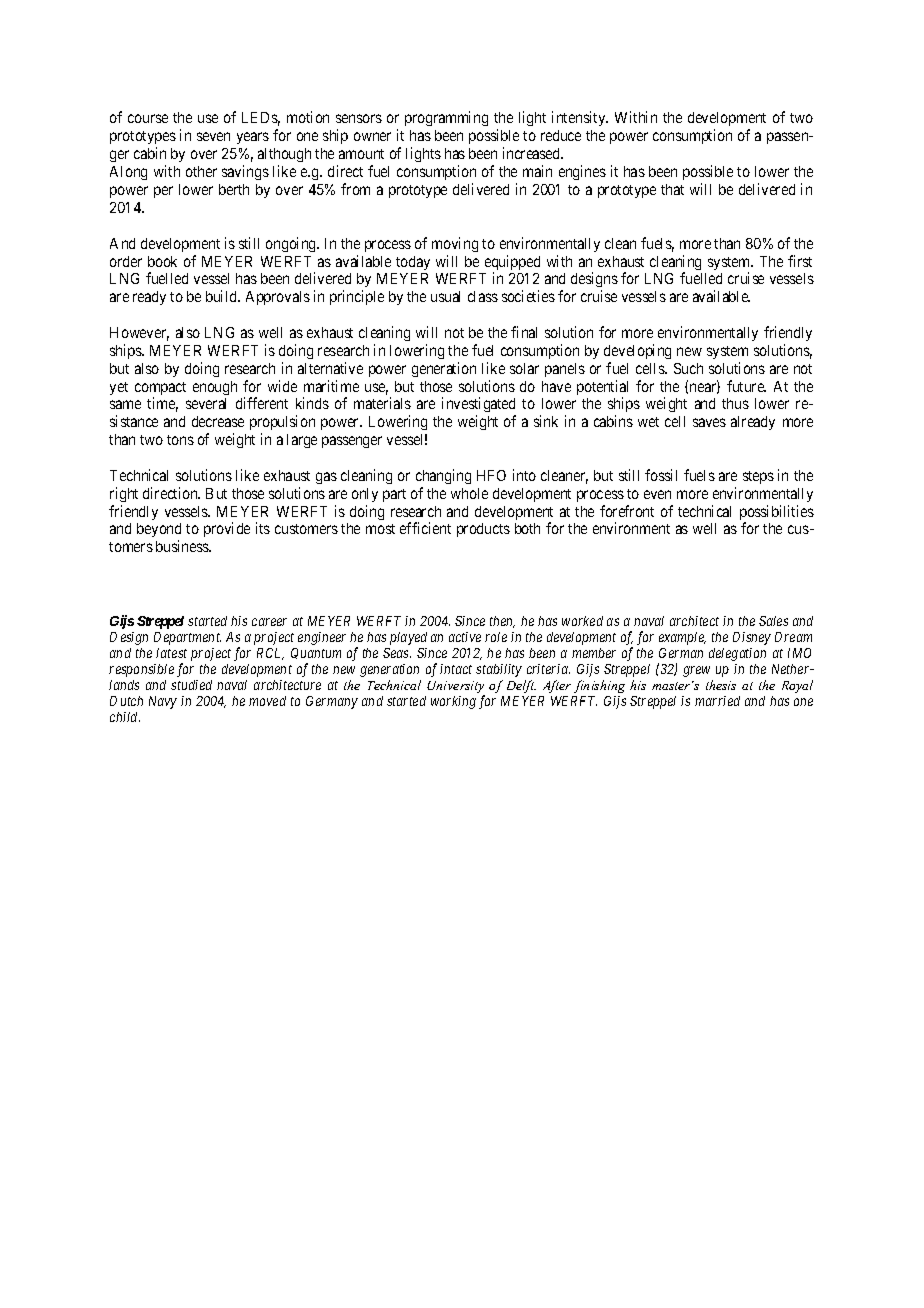 The width and height of the image is (924, 1308). Describe the element at coordinates (445, 296) in the image. I see `usual` at that location.
